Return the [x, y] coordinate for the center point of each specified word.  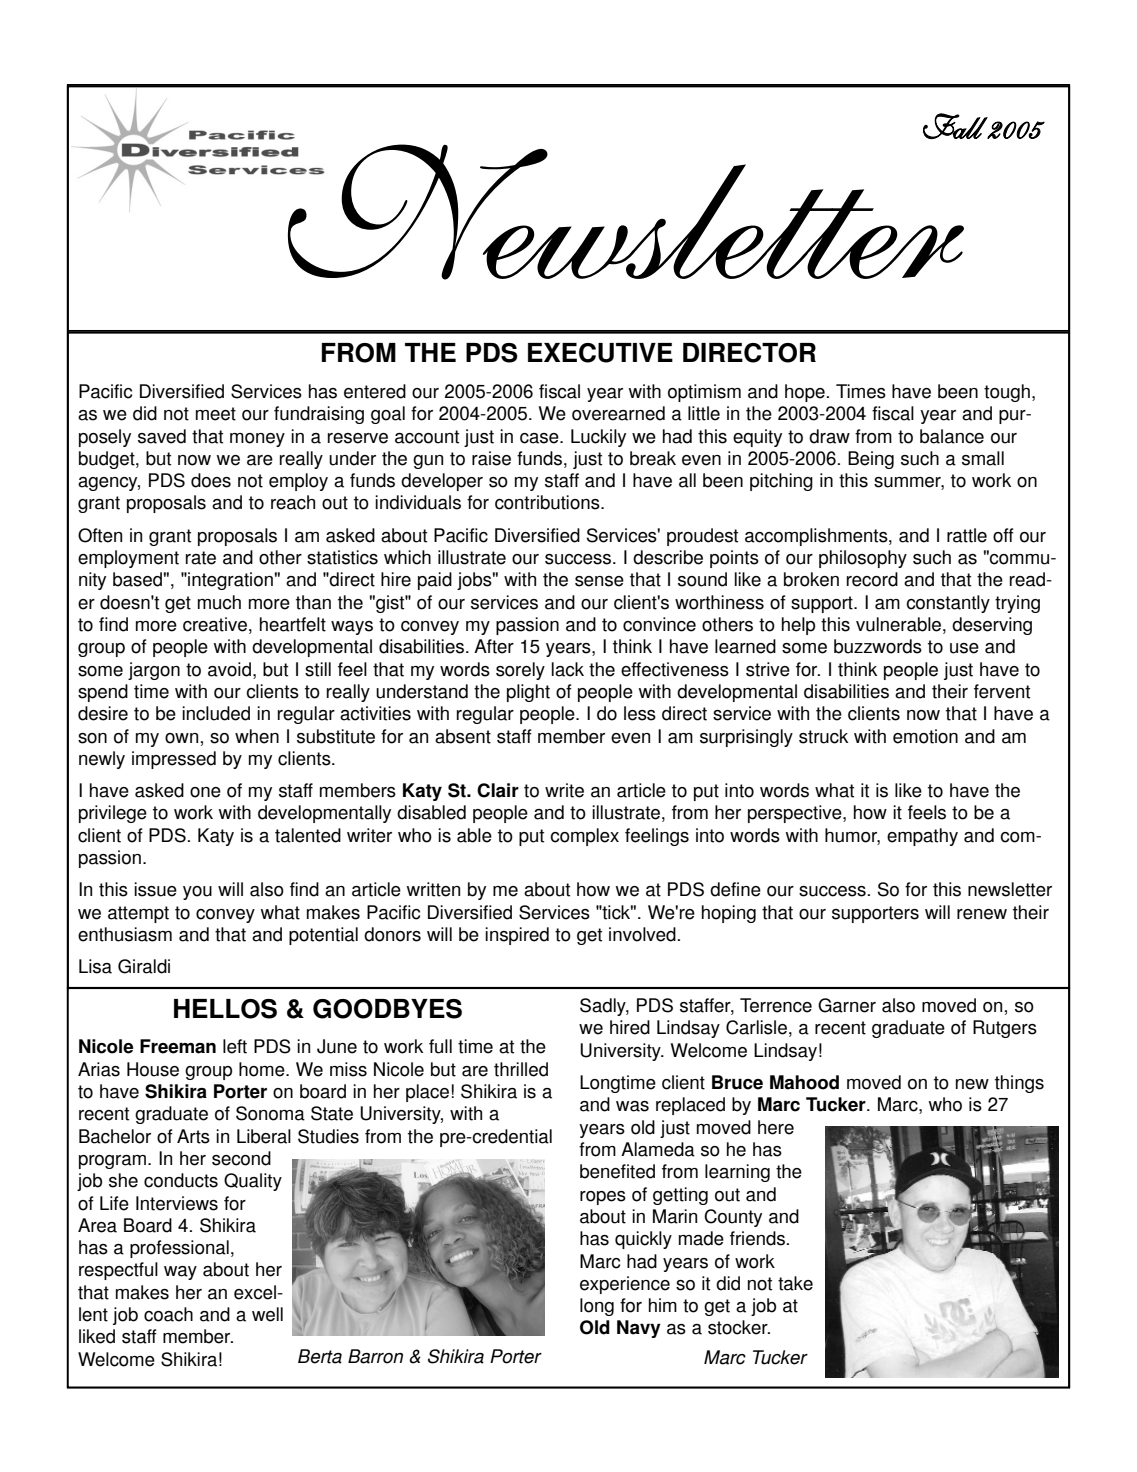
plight [528, 693]
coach [168, 1314]
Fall [955, 126]
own [181, 738]
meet [216, 414]
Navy [639, 1329]
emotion [925, 736]
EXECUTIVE [600, 353]
